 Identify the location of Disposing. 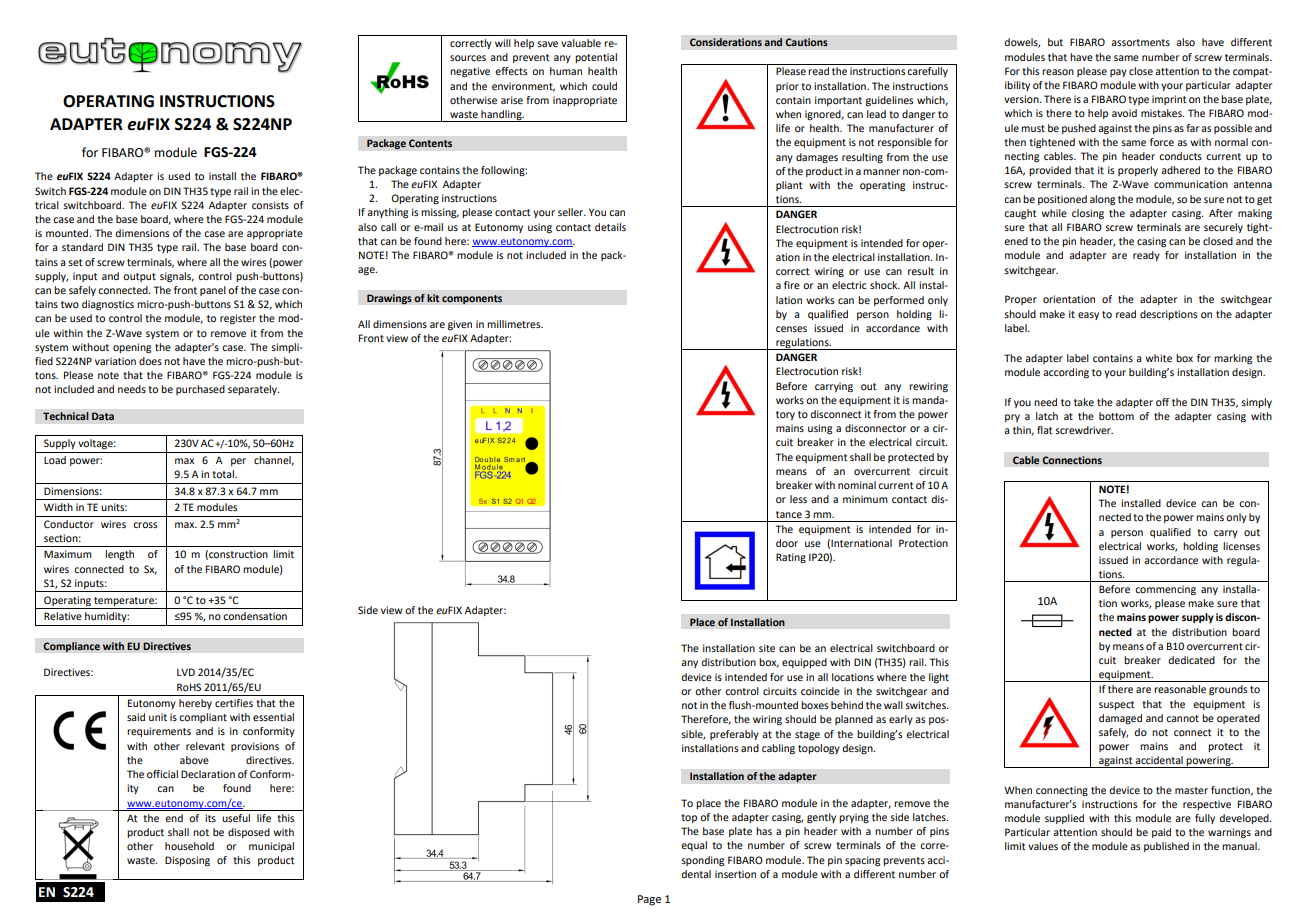
(187, 861).
